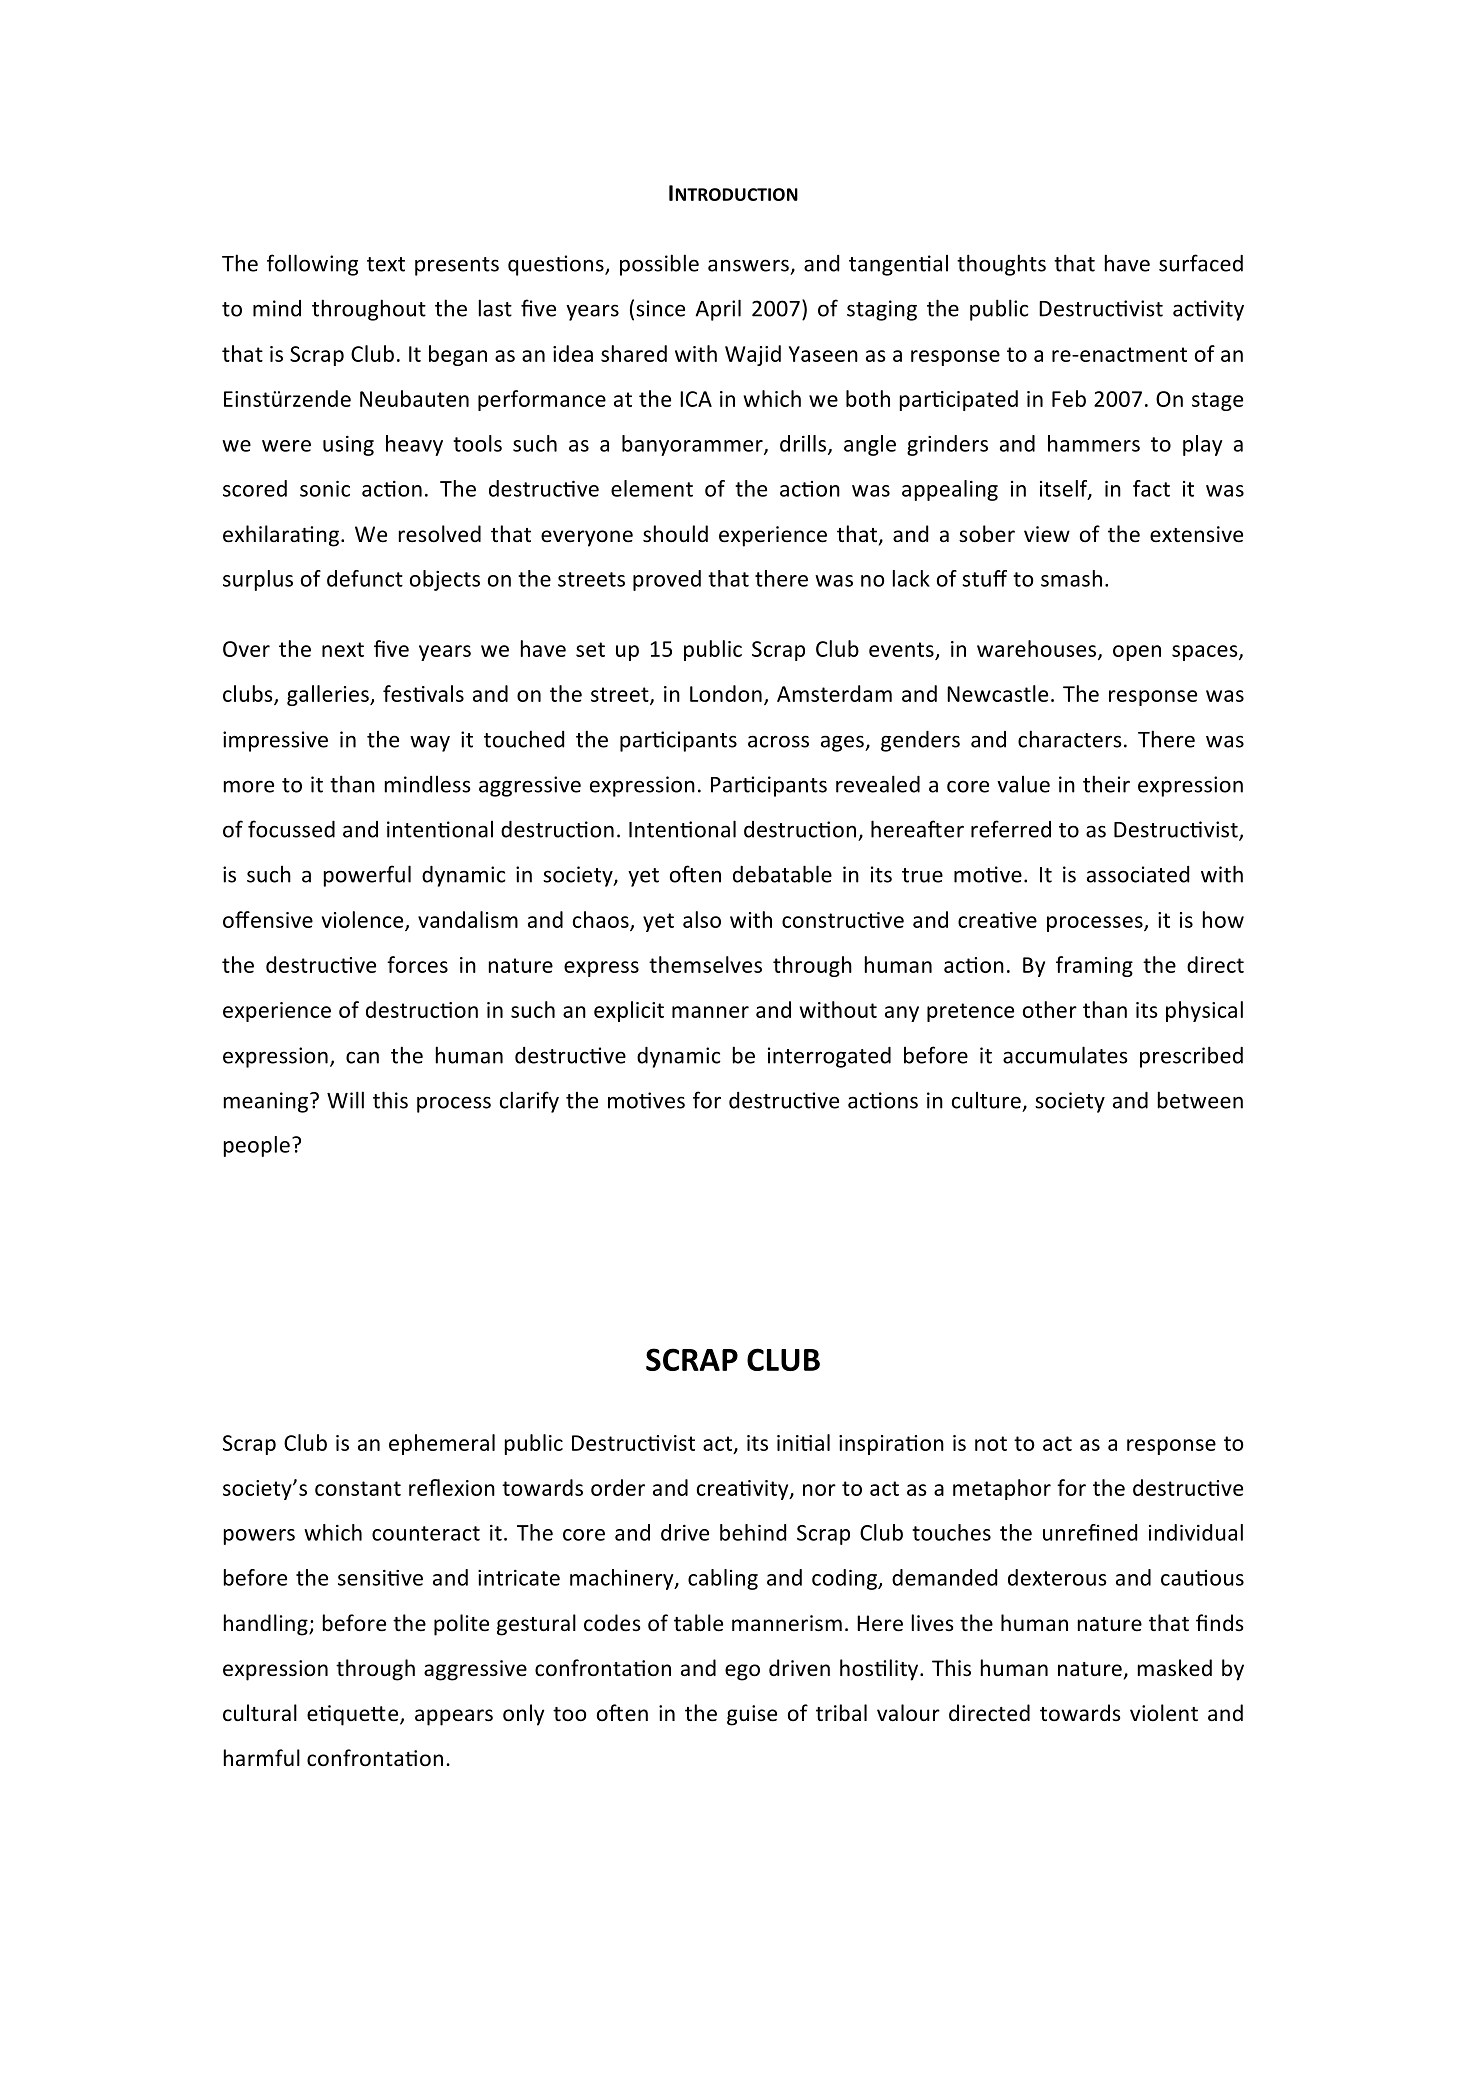  Describe the element at coordinates (718, 310) in the page. I see `April` at that location.
